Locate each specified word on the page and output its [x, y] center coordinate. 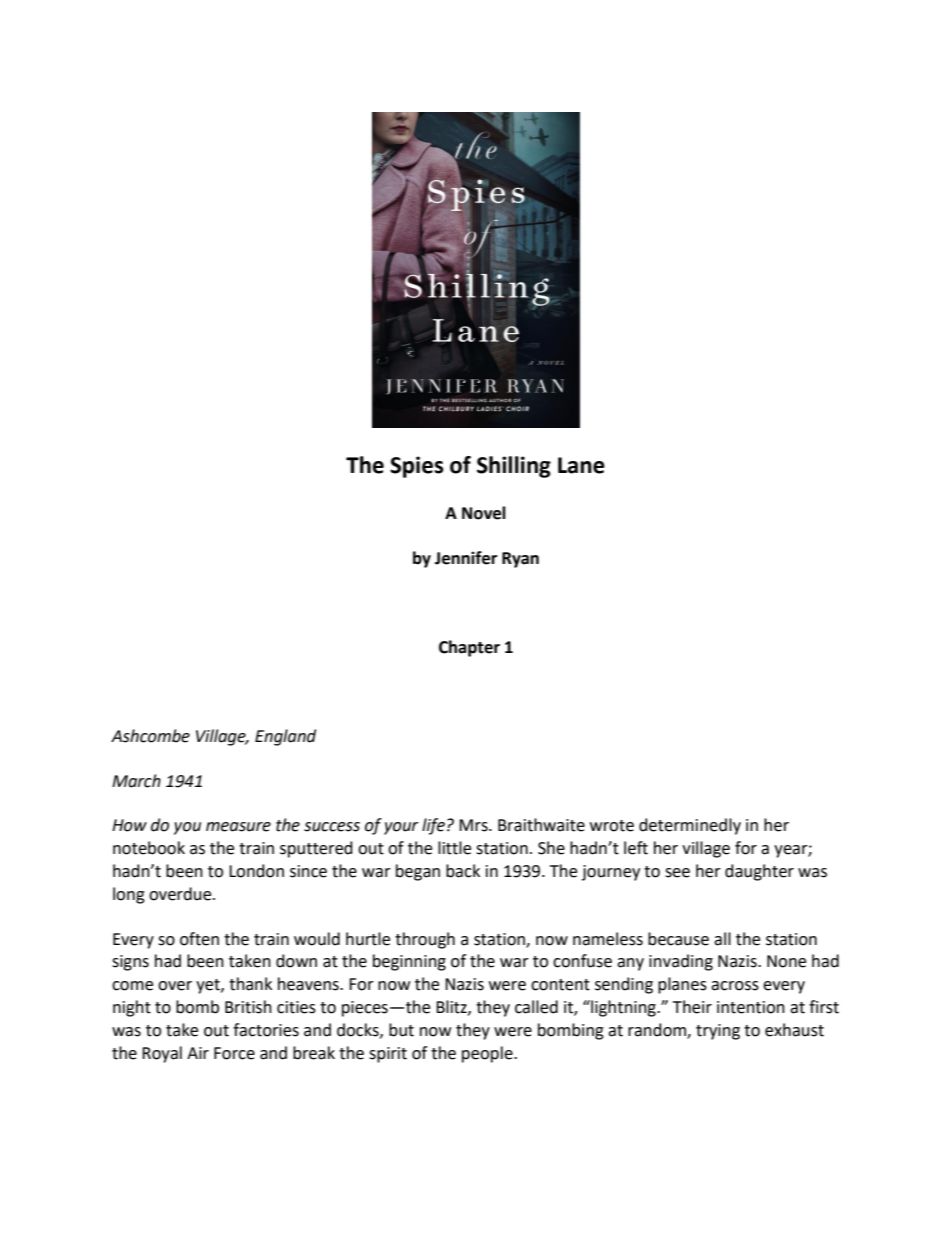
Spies [417, 467]
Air [198, 1053]
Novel [484, 513]
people [488, 1054]
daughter [759, 872]
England [285, 737]
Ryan [520, 560]
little [454, 848]
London [256, 871]
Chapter [469, 648]
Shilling [514, 467]
